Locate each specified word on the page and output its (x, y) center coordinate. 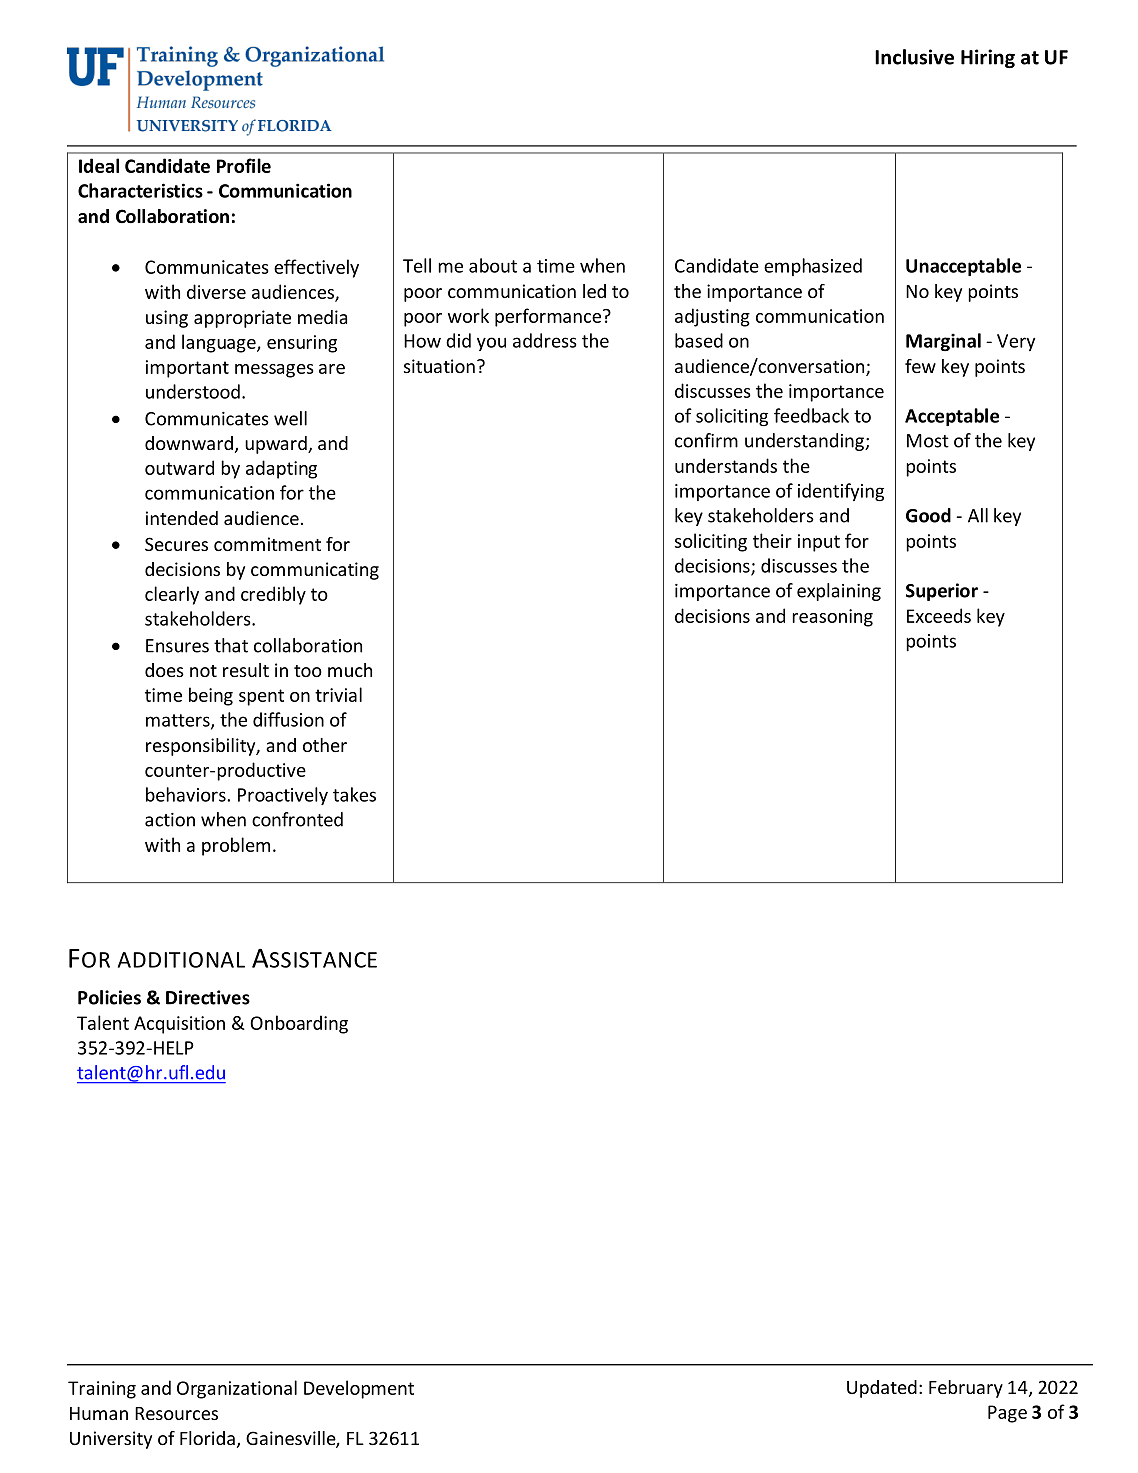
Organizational (237, 1389)
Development (359, 1389)
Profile (244, 165)
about (493, 265)
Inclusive (914, 57)
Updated (882, 1389)
